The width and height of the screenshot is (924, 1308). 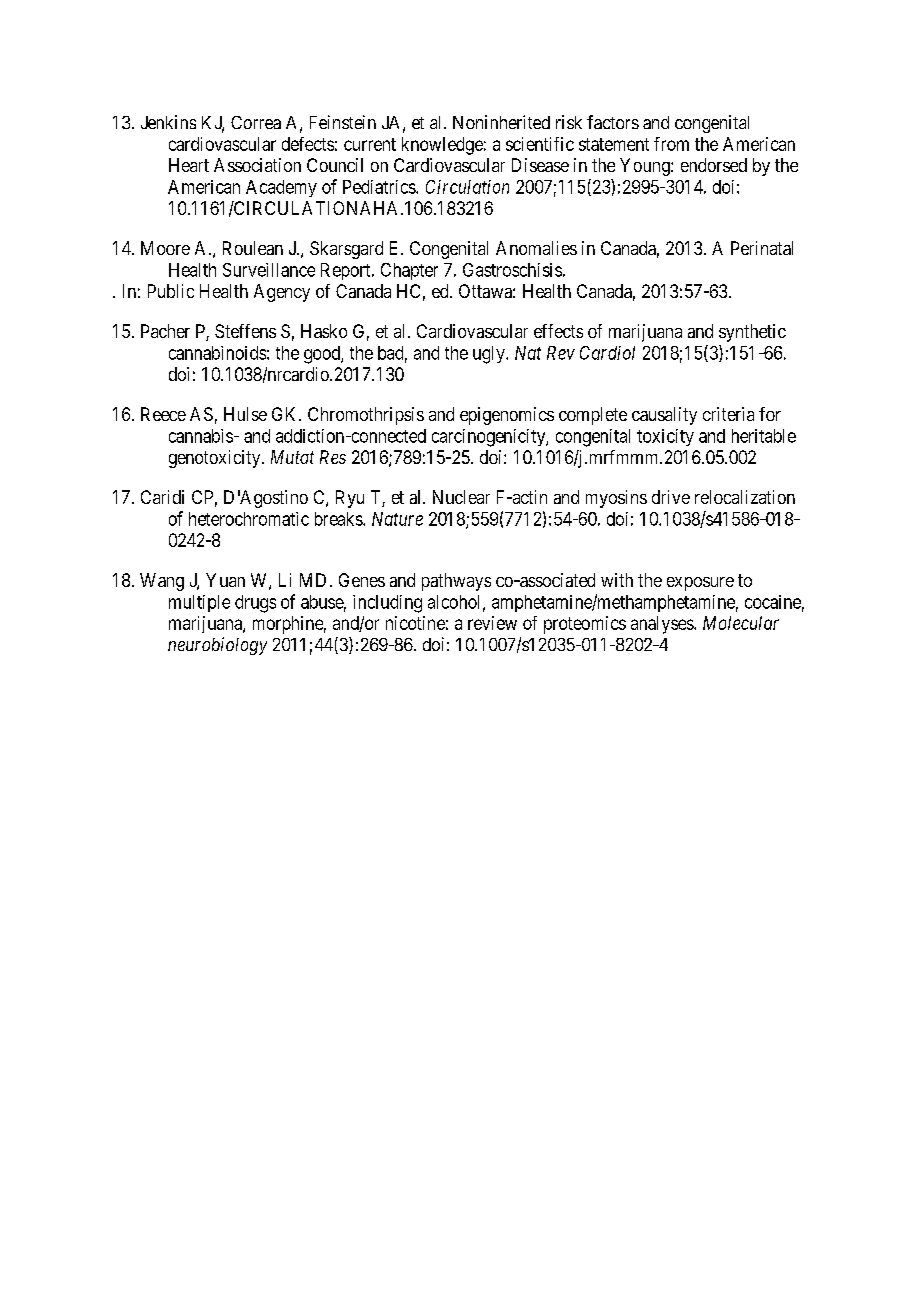 What do you see at coordinates (540, 144) in the screenshot?
I see `scientific` at bounding box center [540, 144].
